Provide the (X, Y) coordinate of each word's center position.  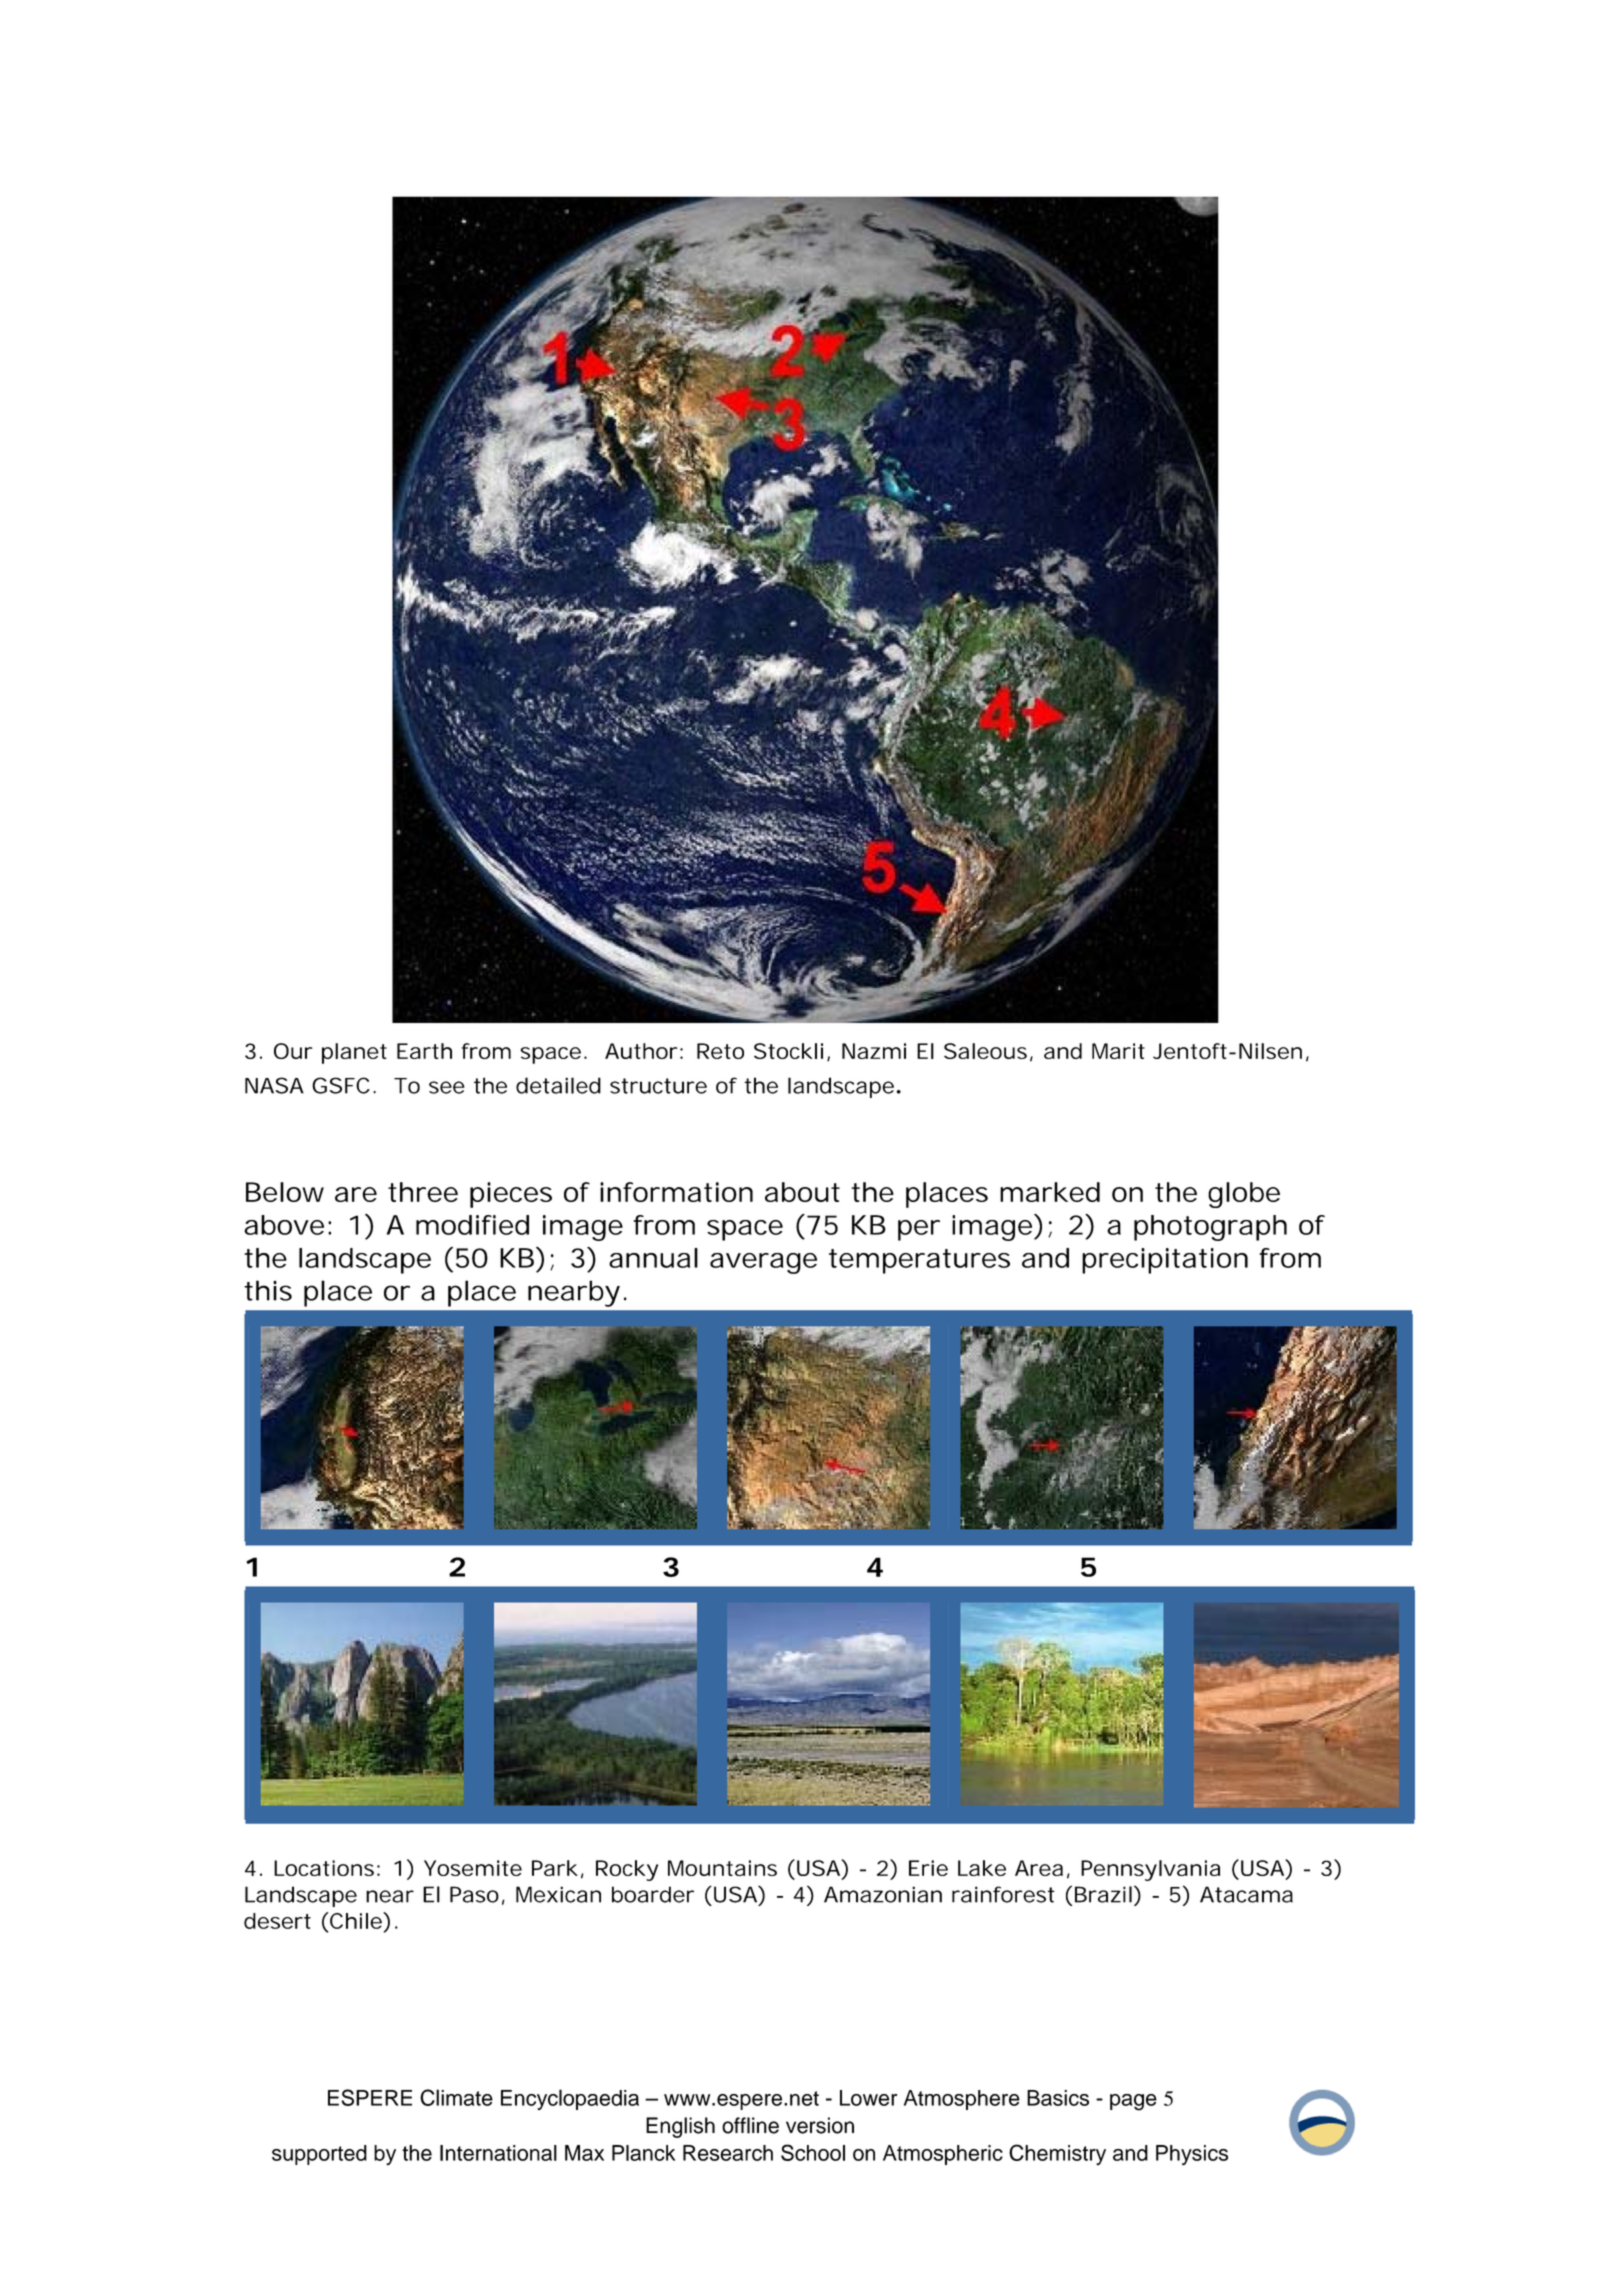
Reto (720, 1051)
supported (319, 2155)
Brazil (1103, 1894)
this (268, 1290)
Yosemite (473, 1868)
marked (1050, 1192)
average (763, 1263)
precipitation (1165, 1261)
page (1133, 2102)
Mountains (722, 1868)
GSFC (341, 1085)
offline (750, 2125)
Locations (324, 1868)
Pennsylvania (1150, 1870)
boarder (653, 1894)
